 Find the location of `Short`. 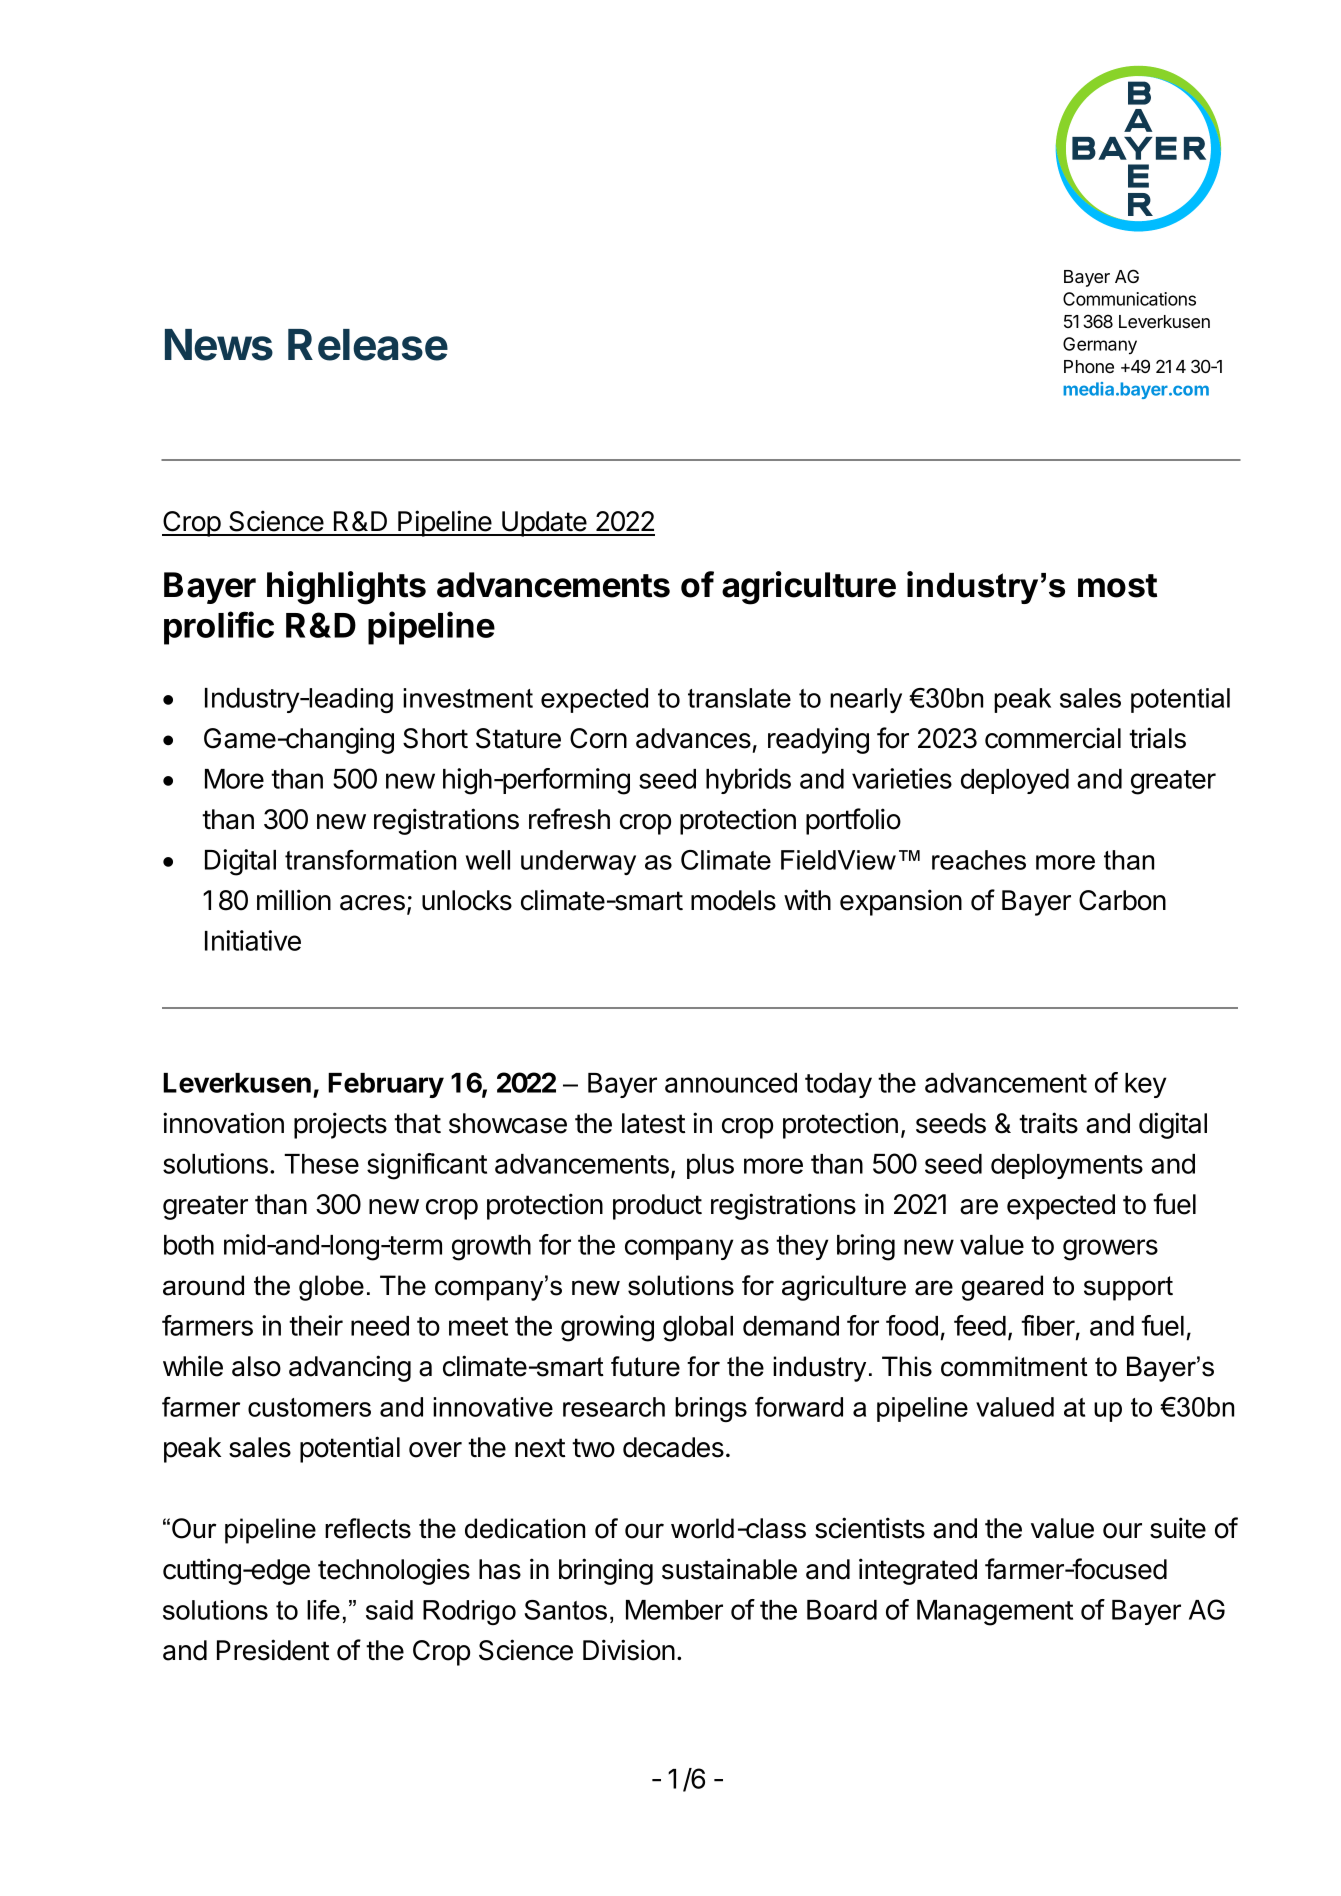

Short is located at coordinates (435, 738).
